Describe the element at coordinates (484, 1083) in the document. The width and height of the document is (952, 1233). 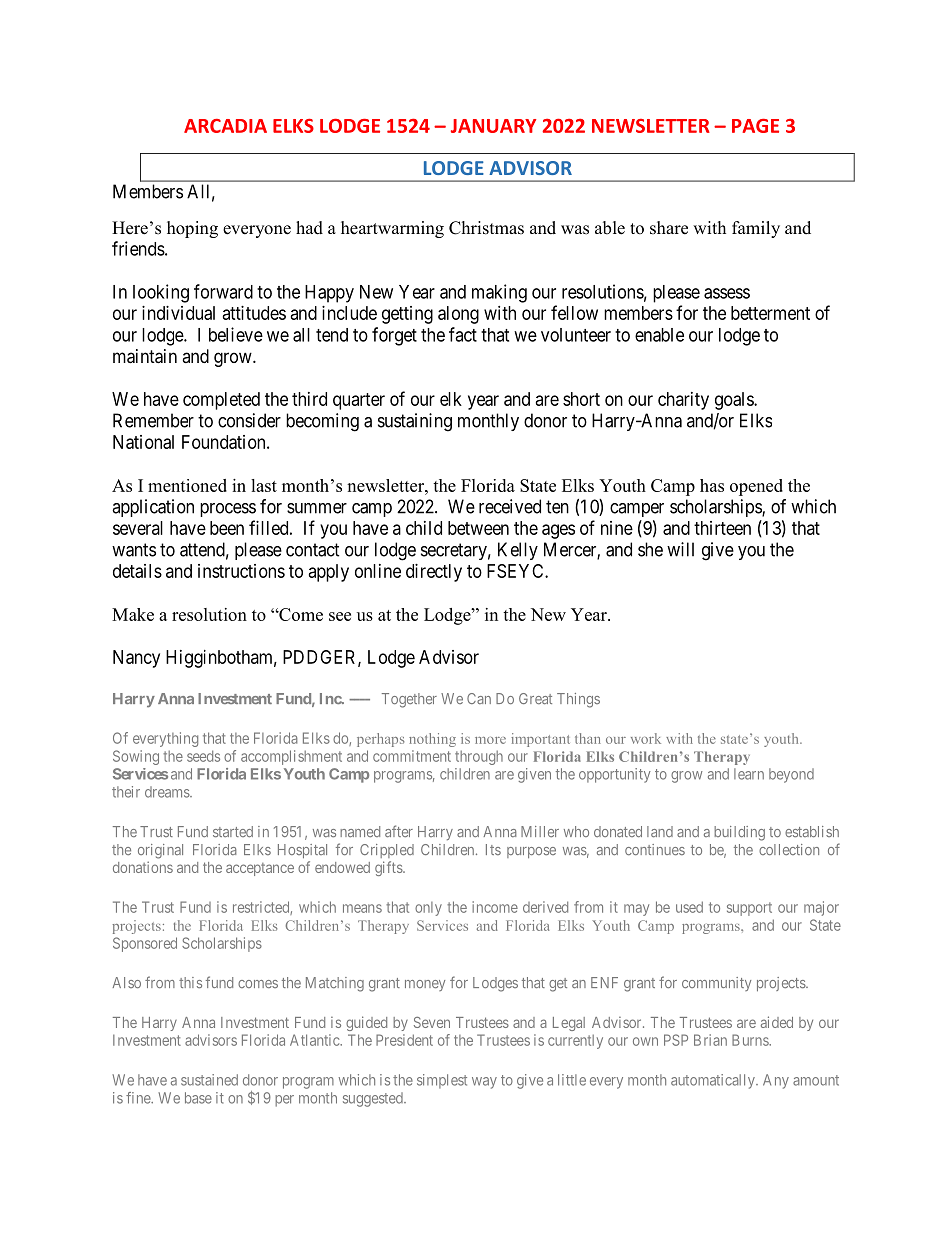
I see `way` at that location.
